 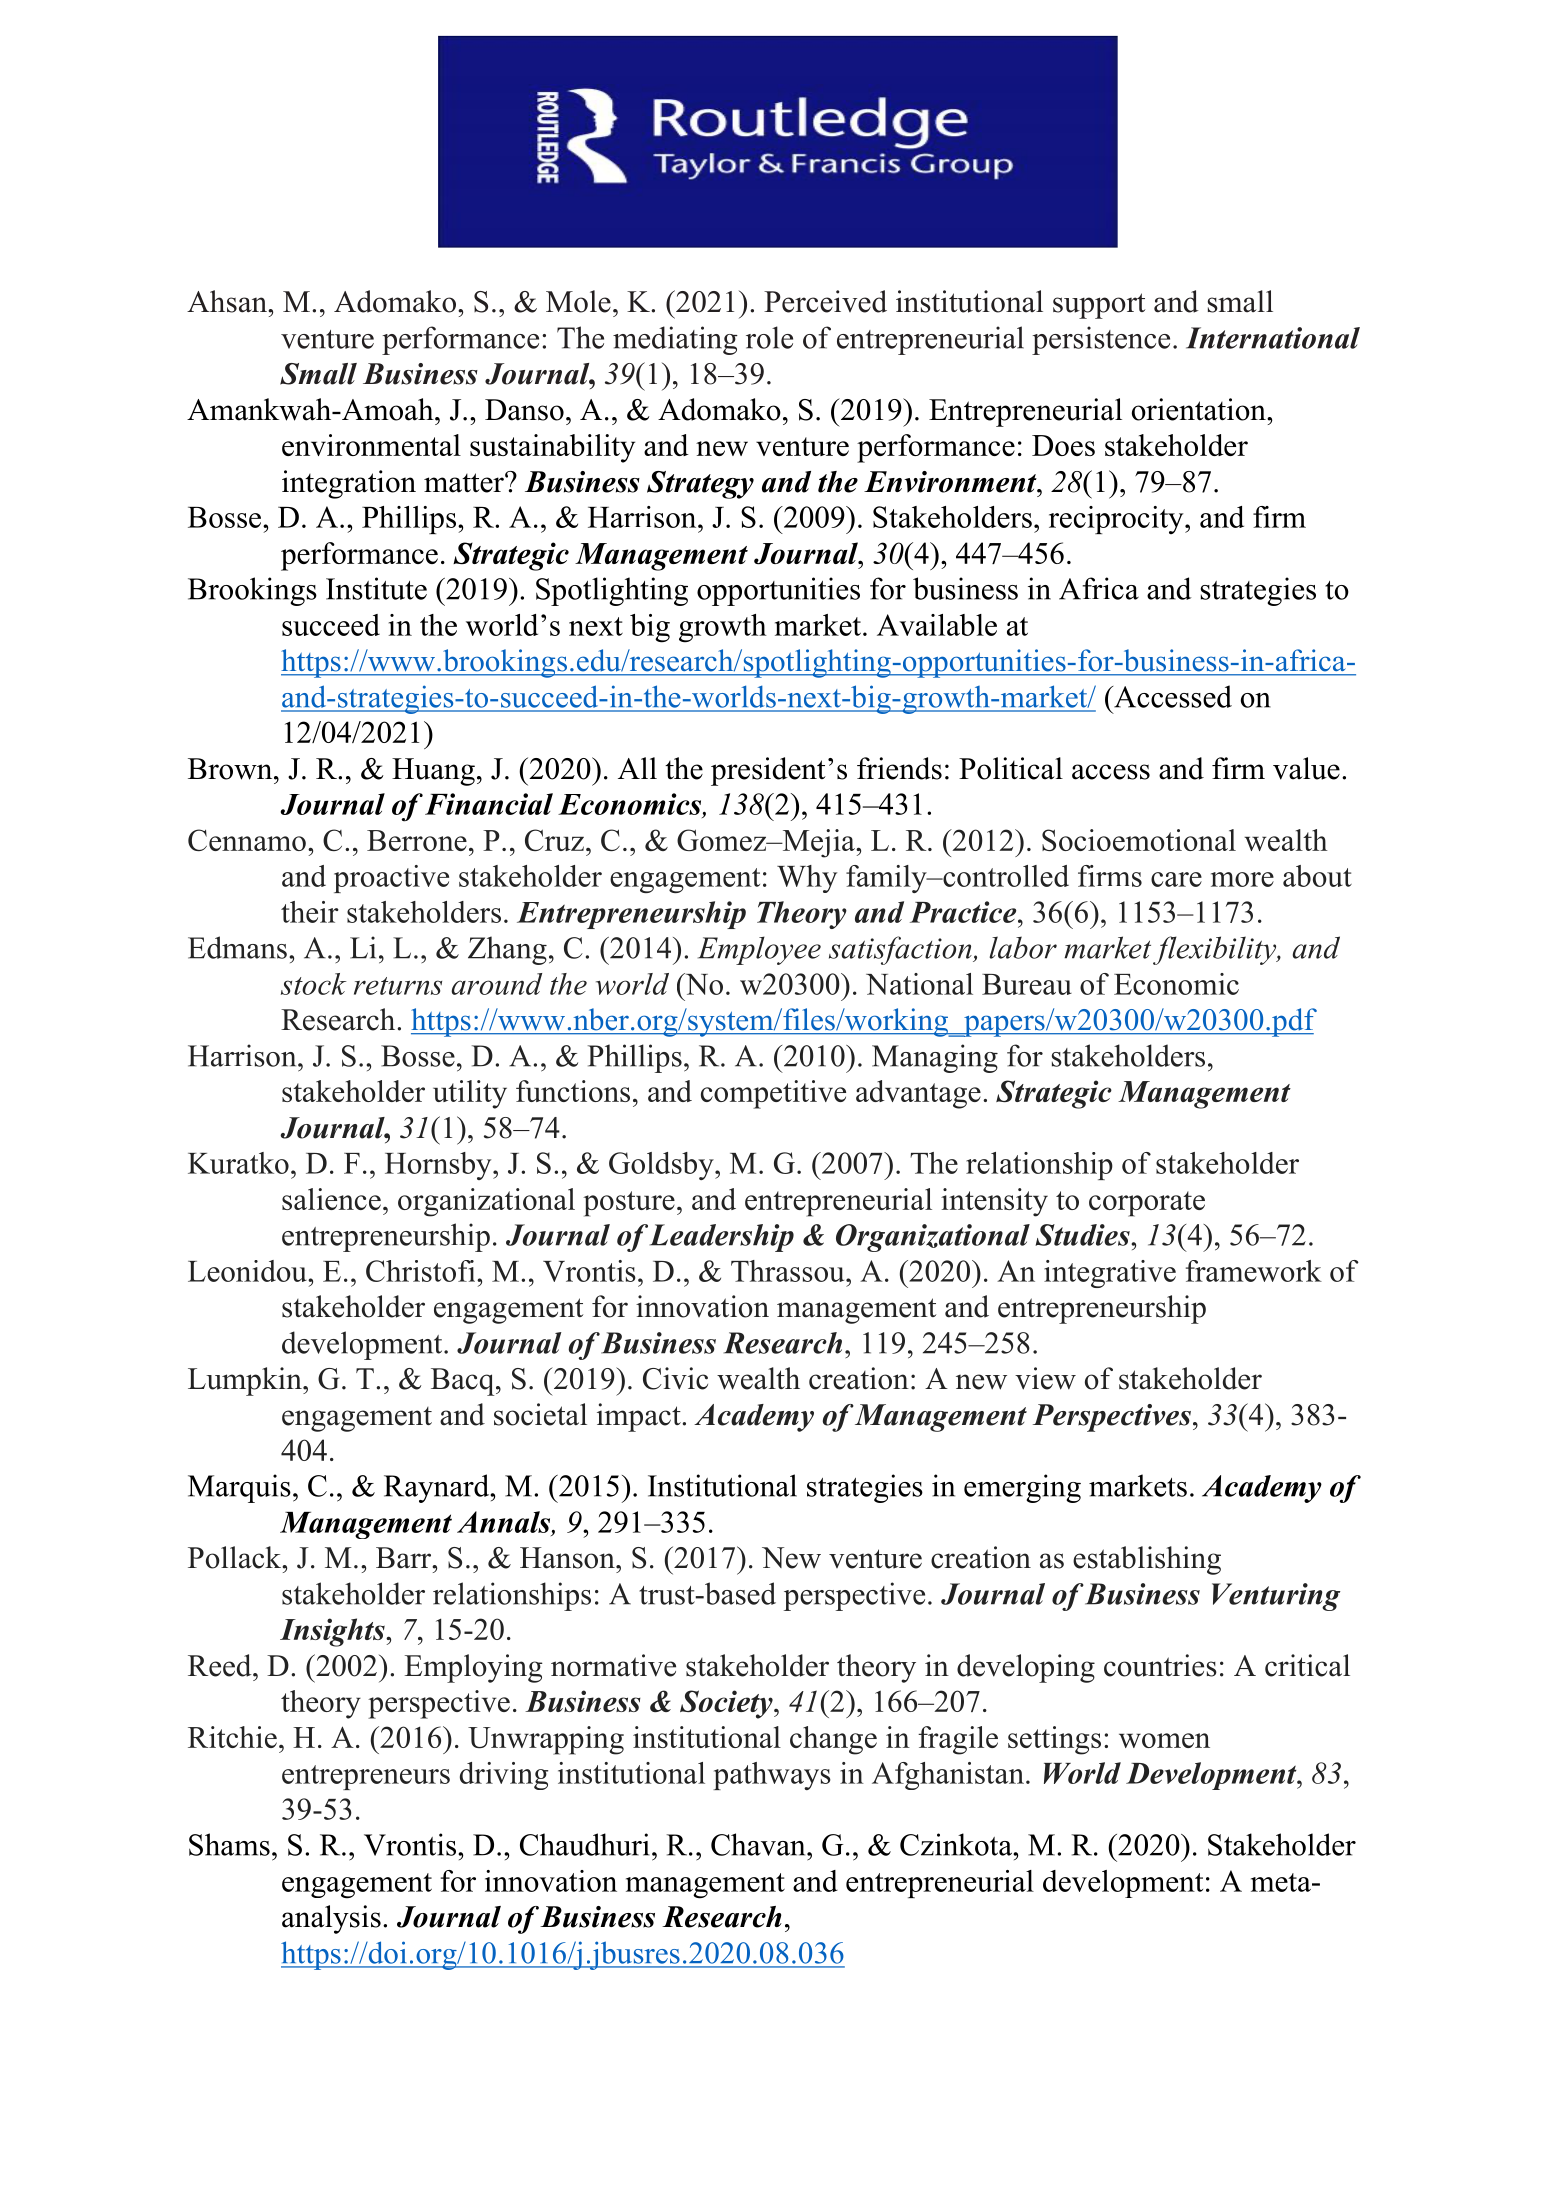 I want to click on Leadership, so click(x=722, y=1238).
